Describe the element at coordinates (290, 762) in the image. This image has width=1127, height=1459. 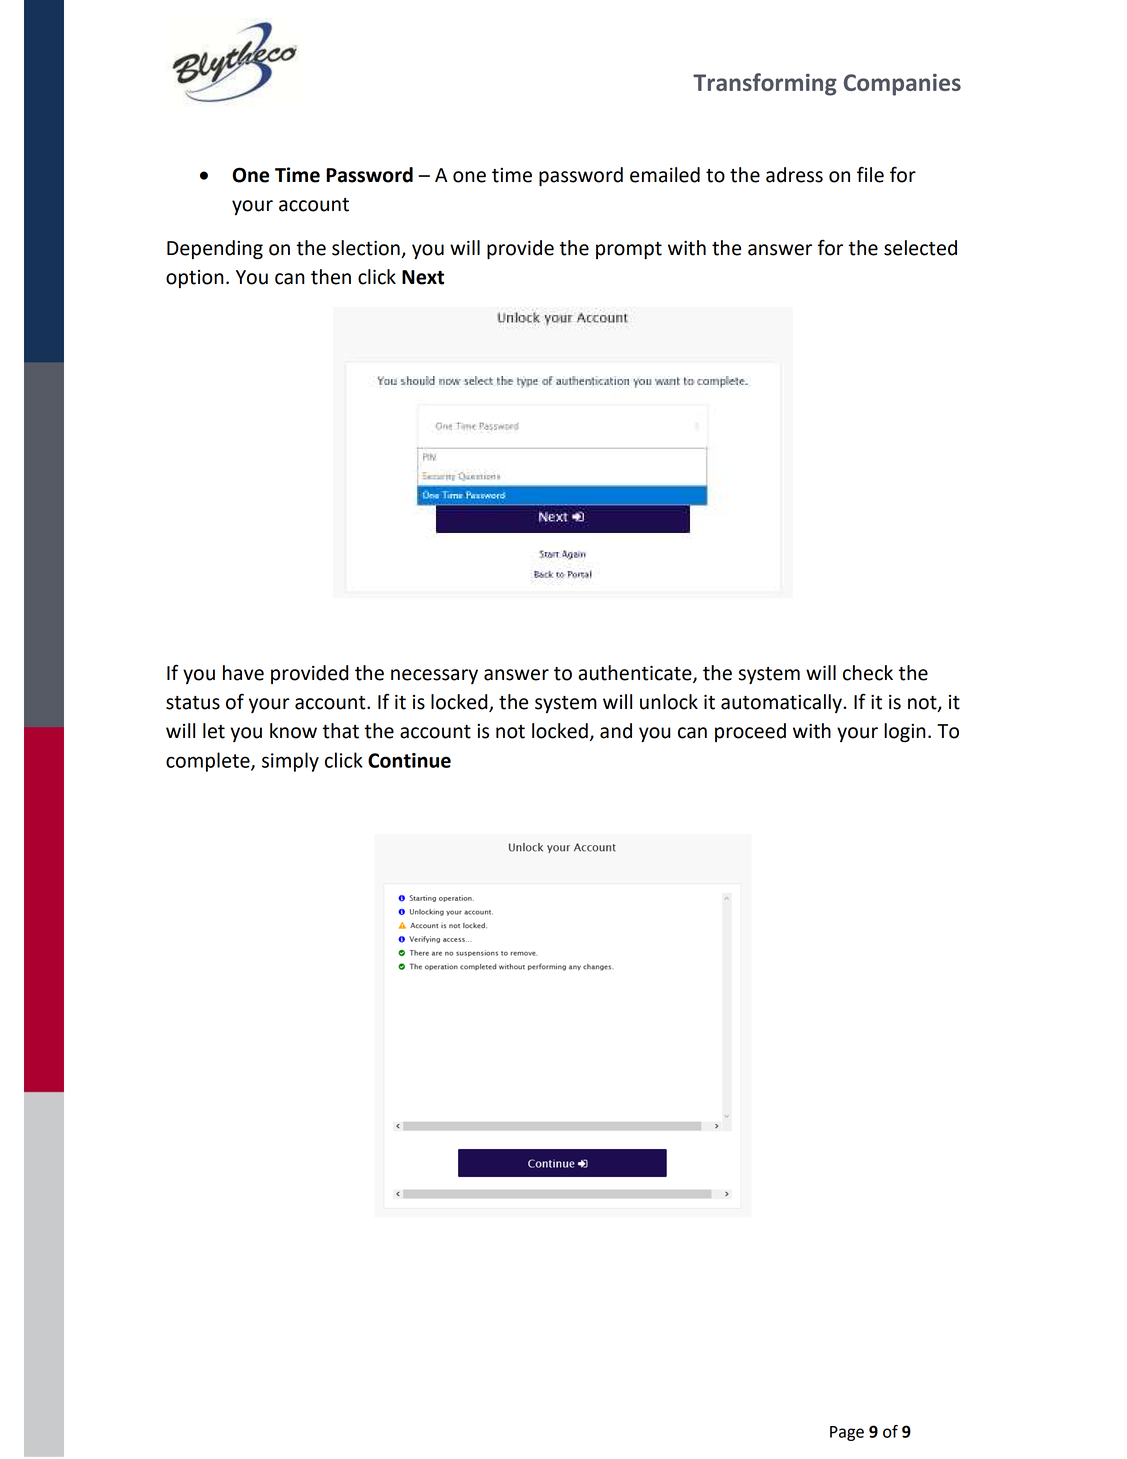
I see `simply` at that location.
